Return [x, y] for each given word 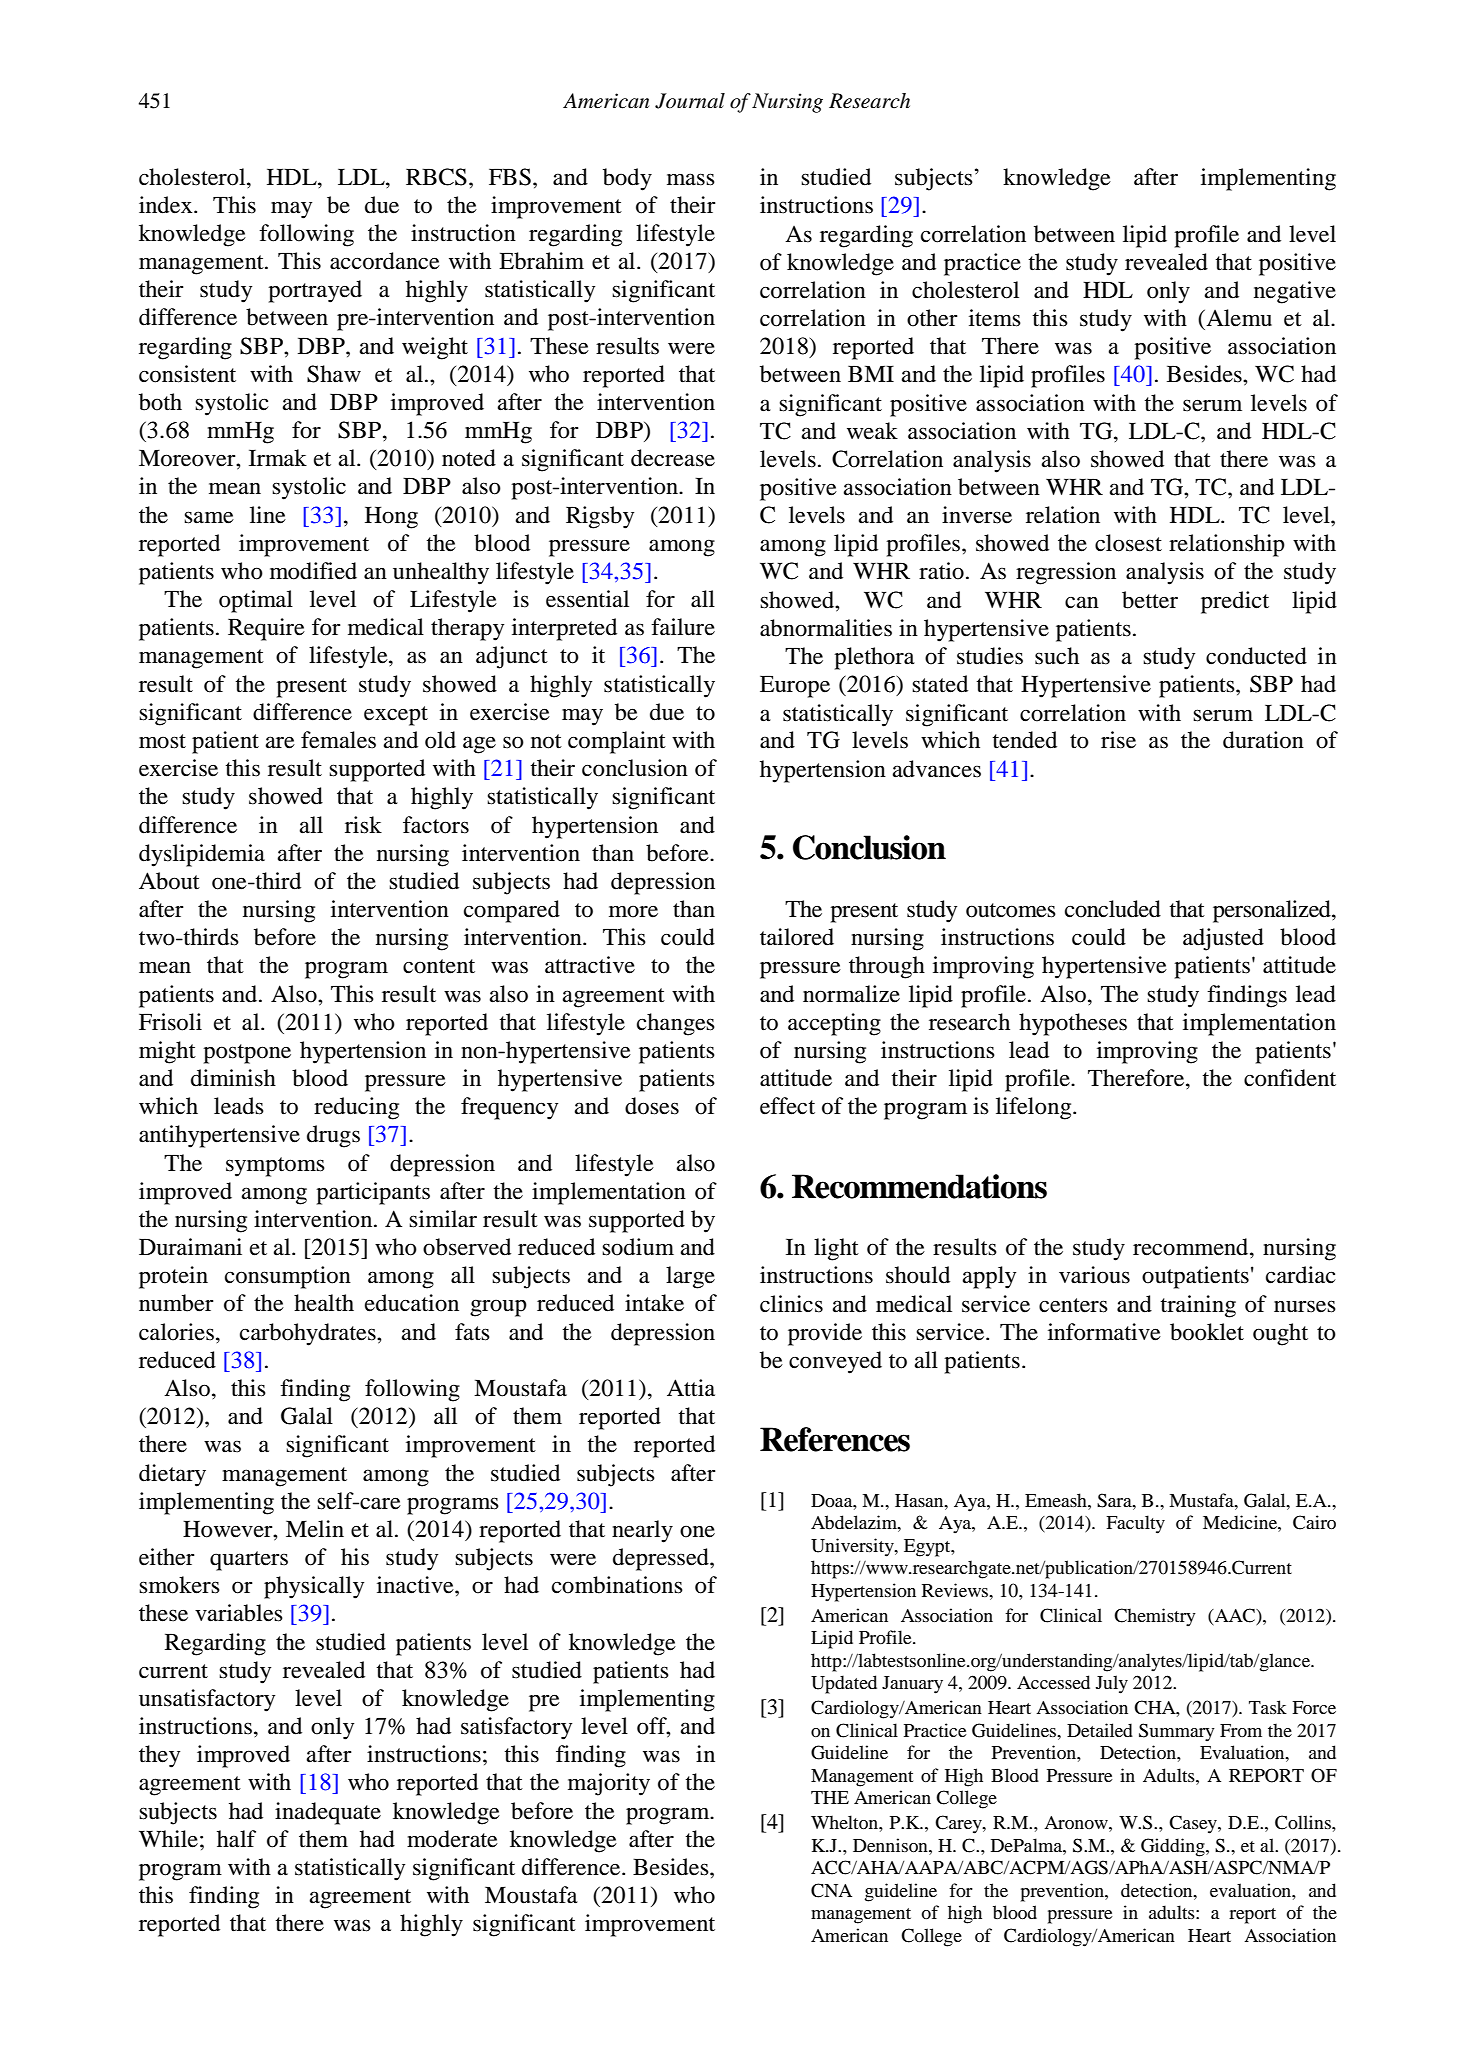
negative [1295, 292]
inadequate [328, 1813]
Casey [1194, 1824]
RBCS [436, 177]
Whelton [845, 1822]
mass [691, 179]
